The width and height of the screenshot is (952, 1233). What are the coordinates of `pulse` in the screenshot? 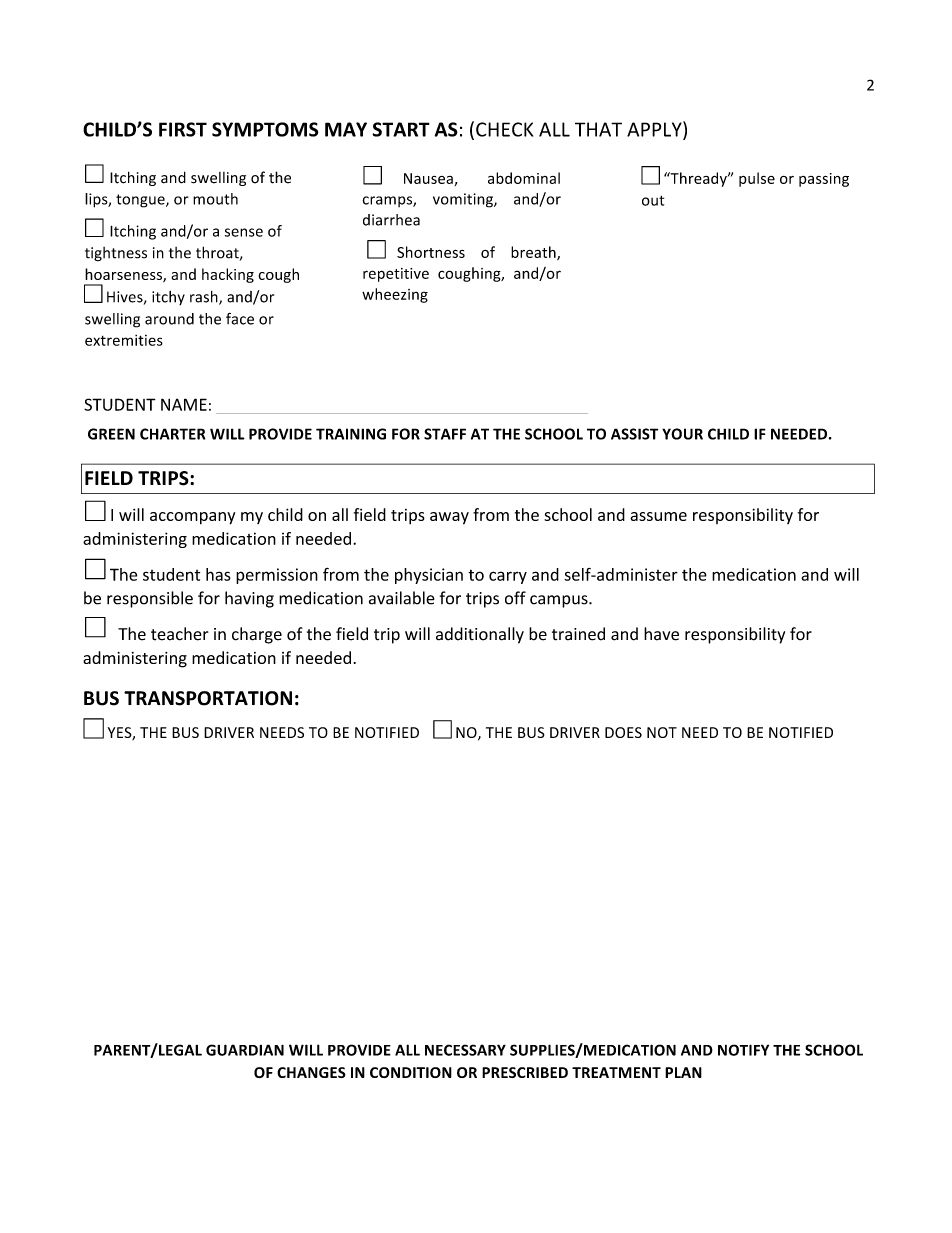 It's located at (757, 179).
